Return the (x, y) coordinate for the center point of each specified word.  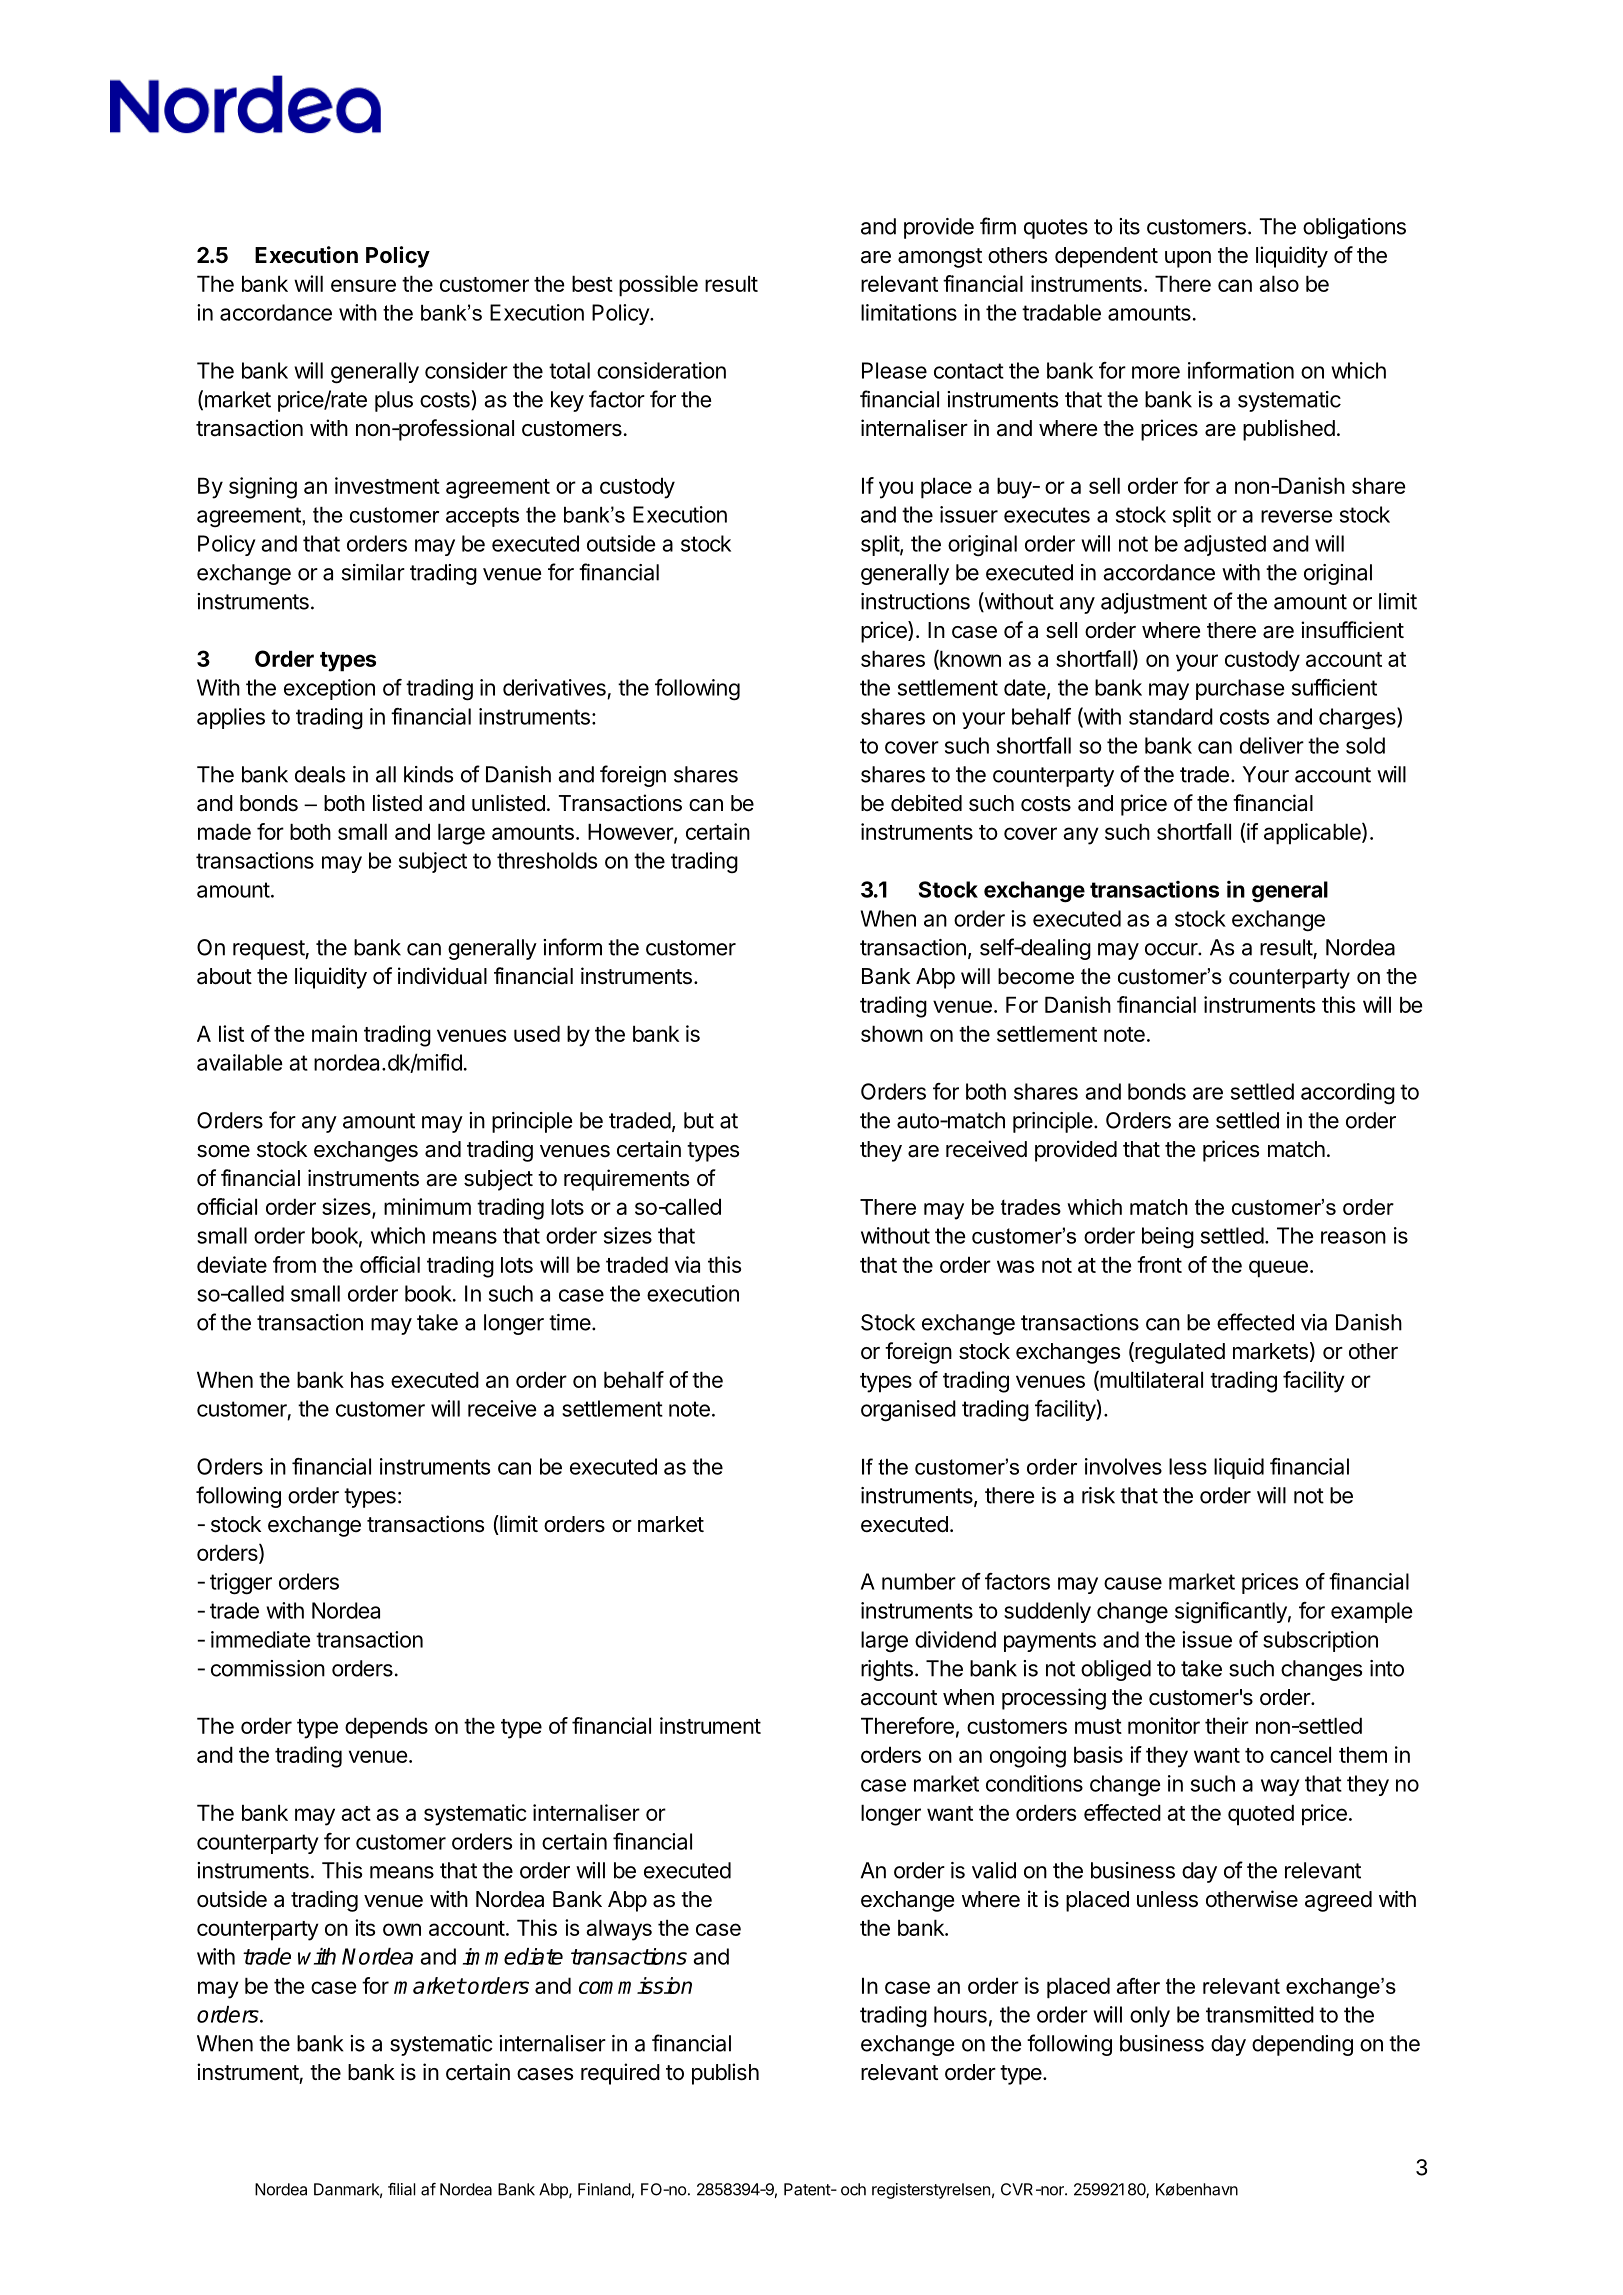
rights (887, 1670)
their (1227, 1725)
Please (894, 370)
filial (402, 2189)
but (699, 1120)
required (620, 2074)
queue (1278, 1269)
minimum (427, 1206)
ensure (363, 285)
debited (926, 803)
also (1279, 283)
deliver (1272, 745)
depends (386, 1728)
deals (320, 774)
